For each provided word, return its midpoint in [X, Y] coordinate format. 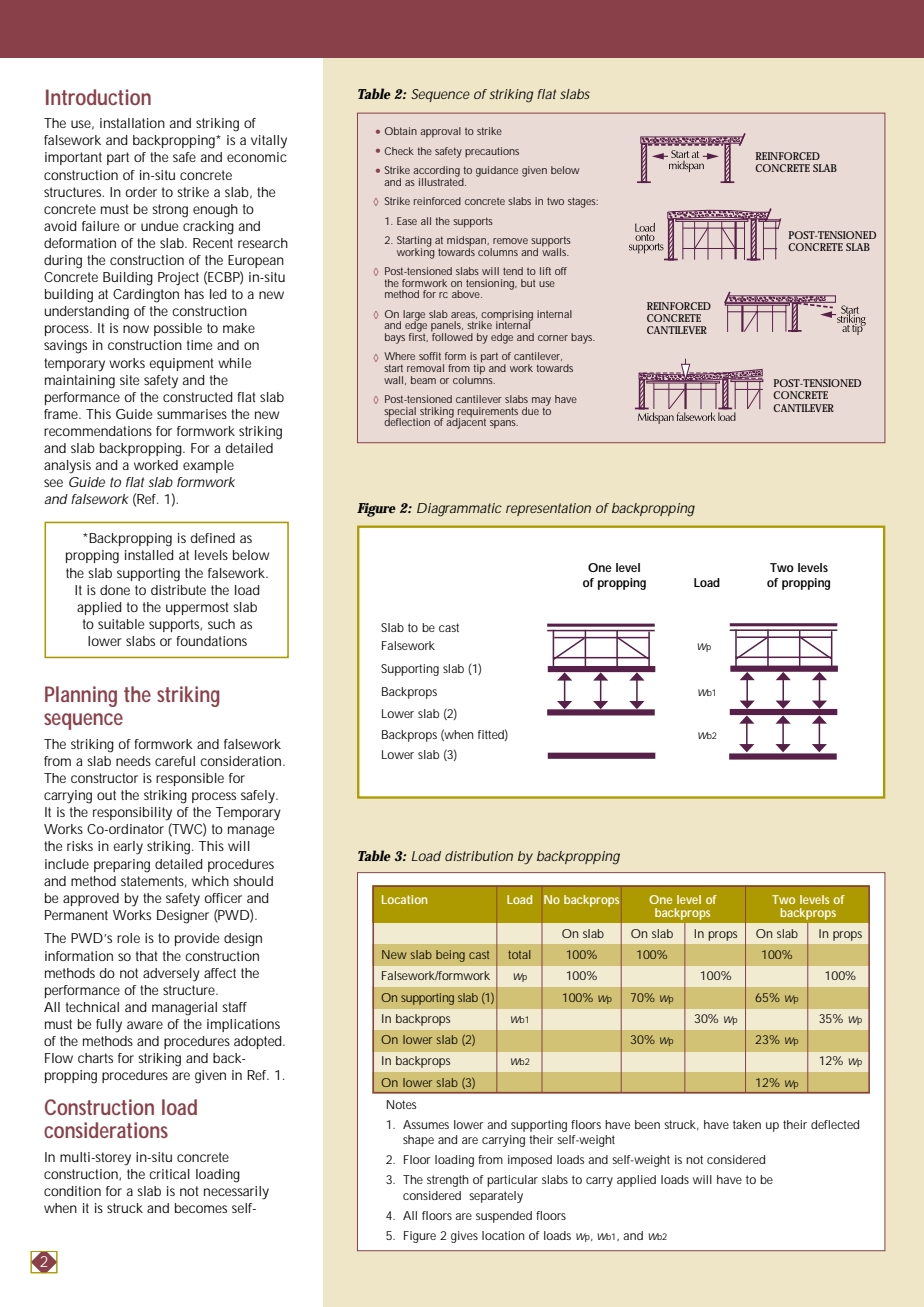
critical [169, 1174]
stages [583, 202]
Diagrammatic [459, 510]
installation [132, 123]
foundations [211, 641]
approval [440, 132]
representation [548, 509]
